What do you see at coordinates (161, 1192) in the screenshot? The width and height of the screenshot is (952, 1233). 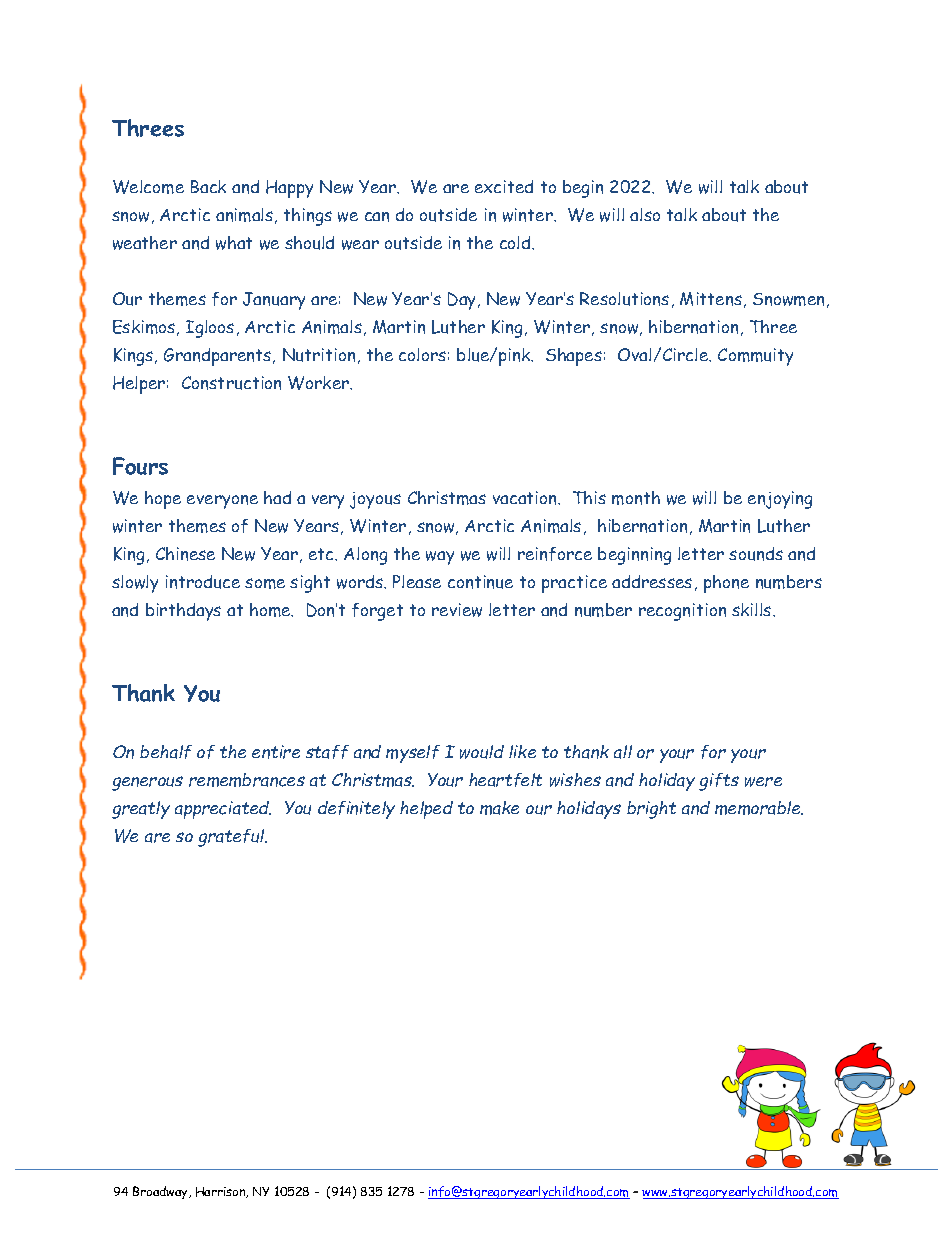 I see `Broadway` at bounding box center [161, 1192].
